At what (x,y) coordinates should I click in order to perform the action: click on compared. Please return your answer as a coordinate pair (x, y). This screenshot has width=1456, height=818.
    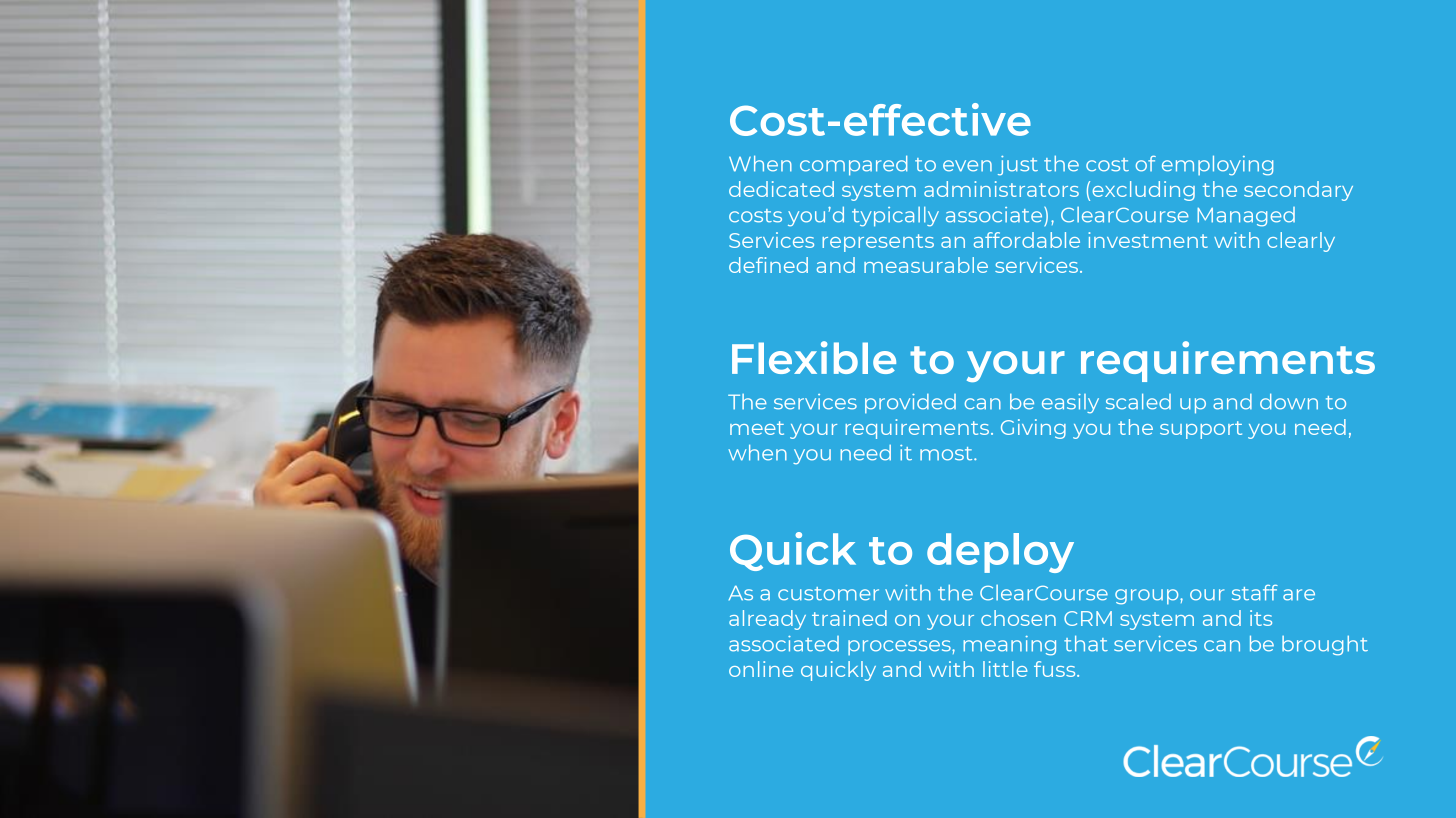
    Looking at the image, I should click on (853, 165).
